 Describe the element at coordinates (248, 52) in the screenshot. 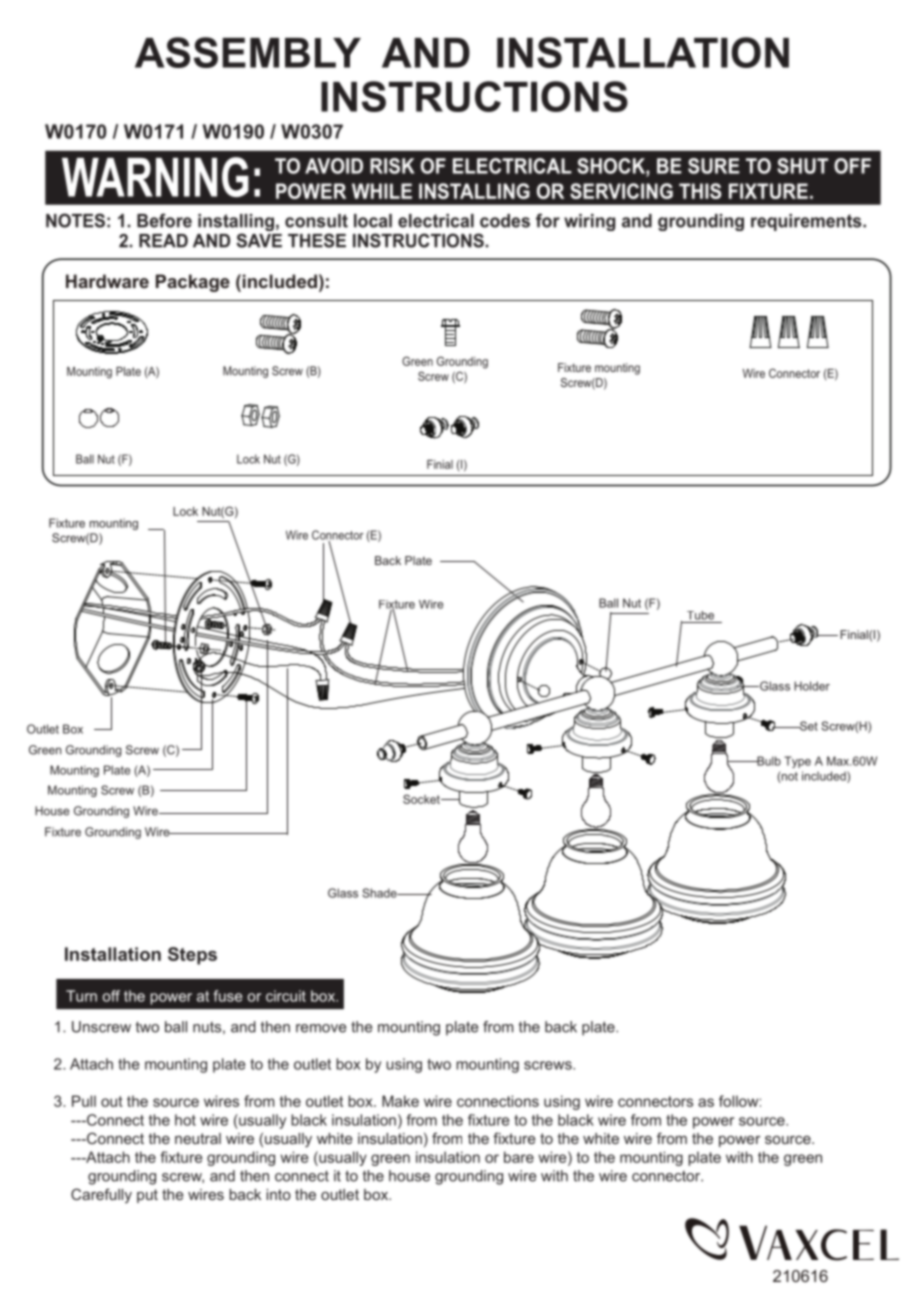

I see `ASSEMBLY` at that location.
